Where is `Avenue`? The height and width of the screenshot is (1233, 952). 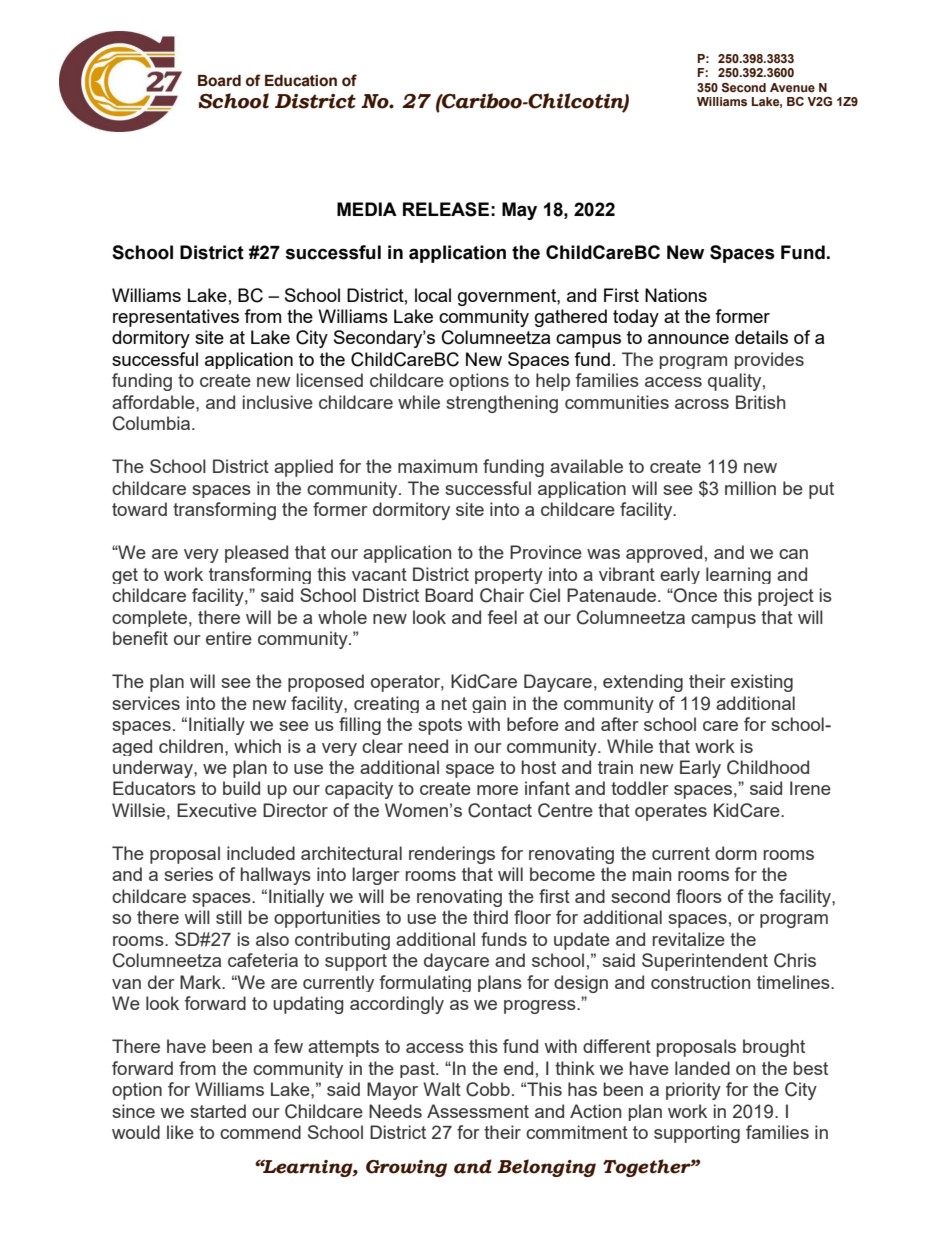
Avenue is located at coordinates (792, 87).
